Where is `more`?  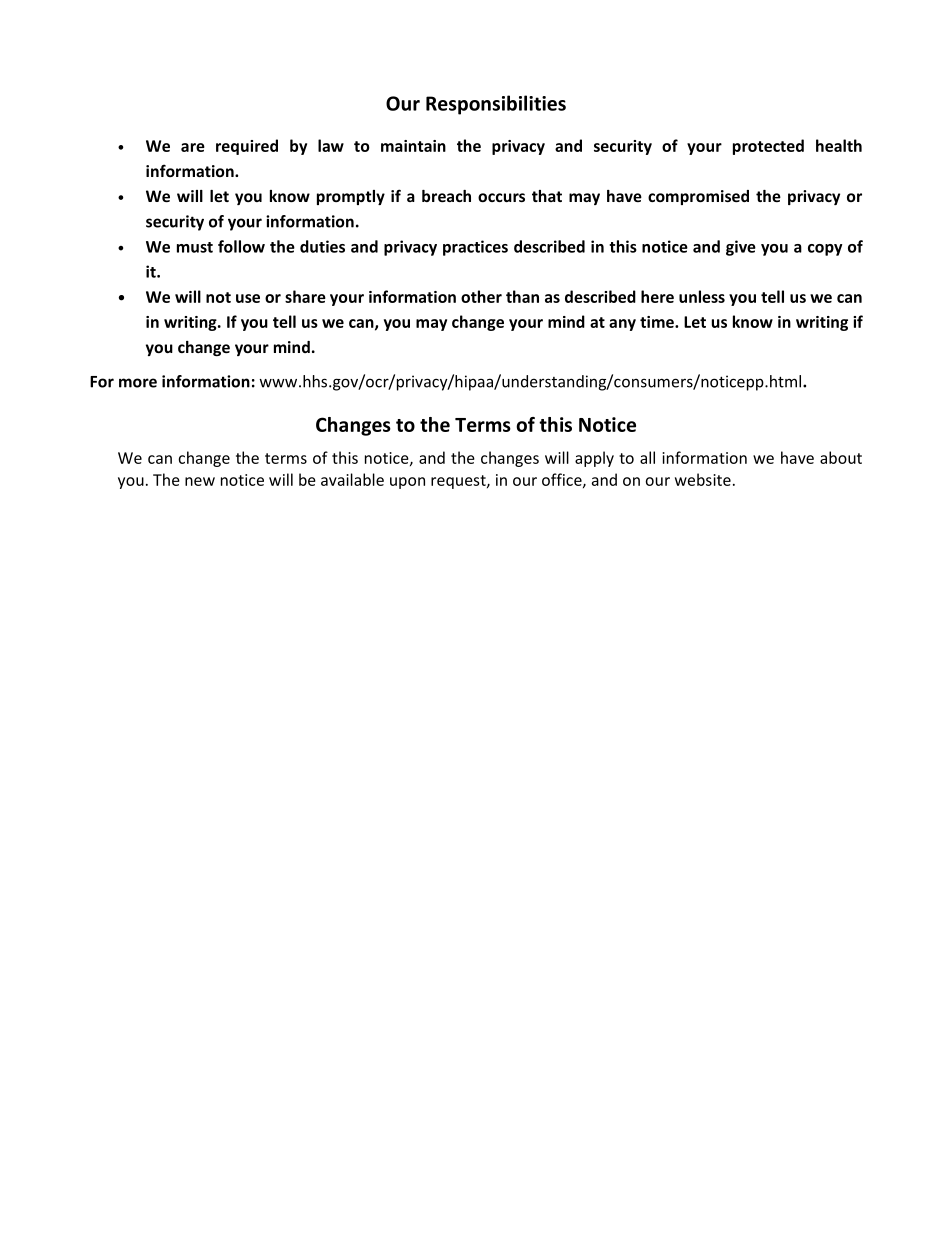
more is located at coordinates (138, 383).
